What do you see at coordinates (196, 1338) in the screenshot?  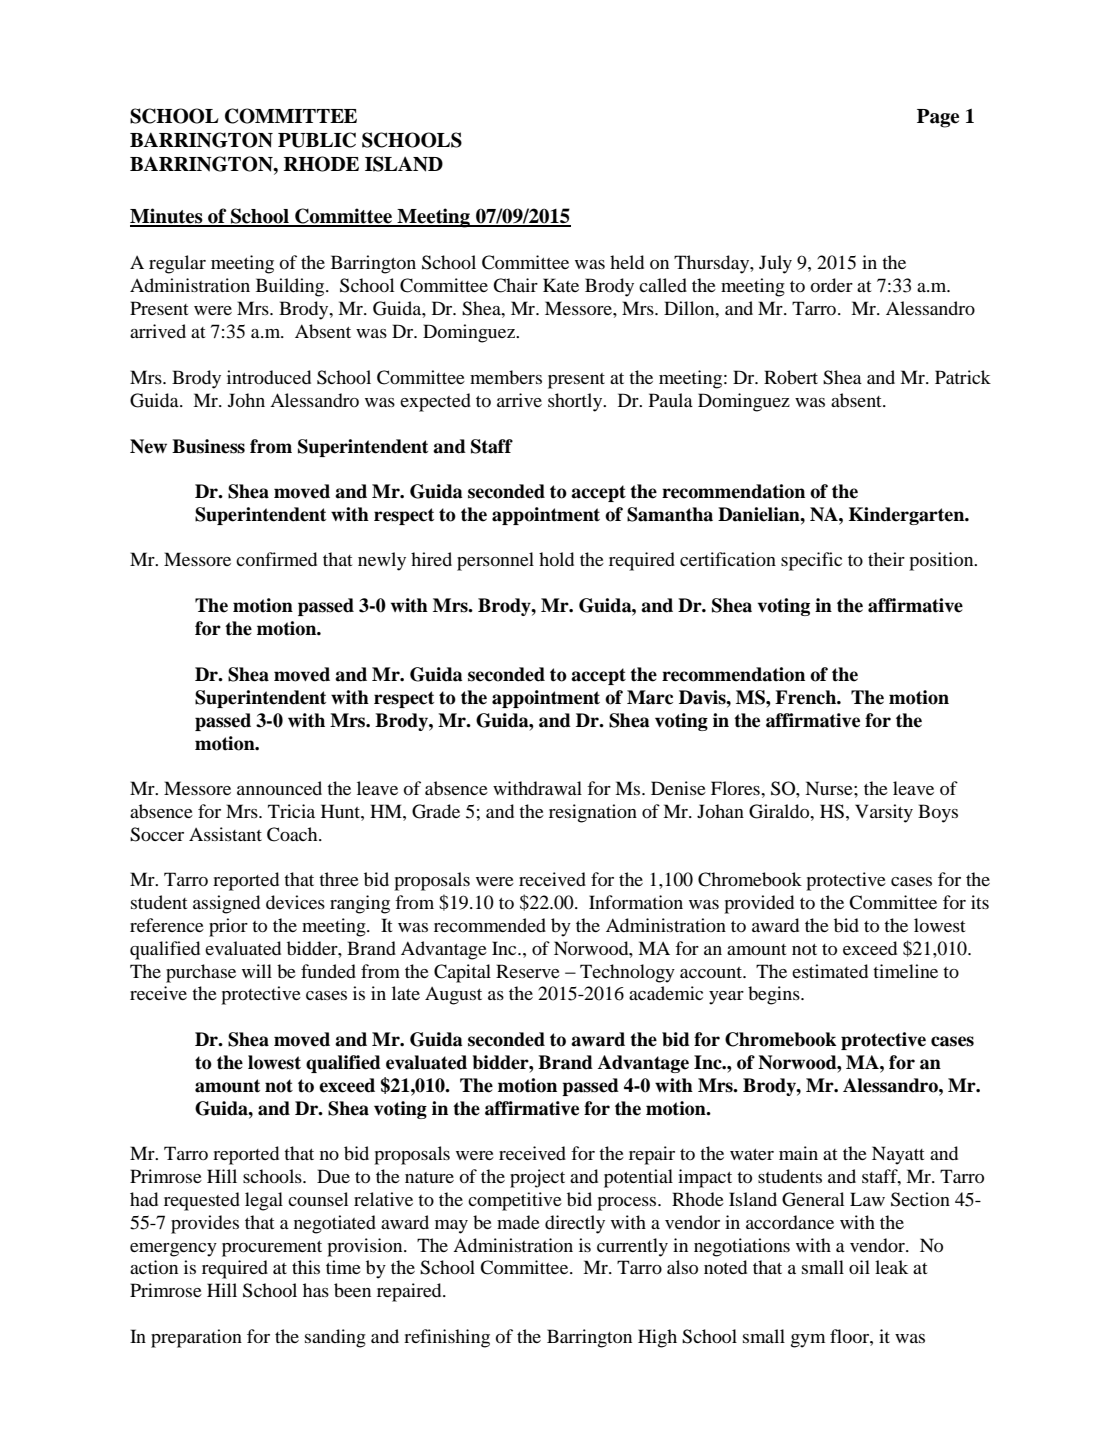 I see `preparation` at bounding box center [196, 1338].
